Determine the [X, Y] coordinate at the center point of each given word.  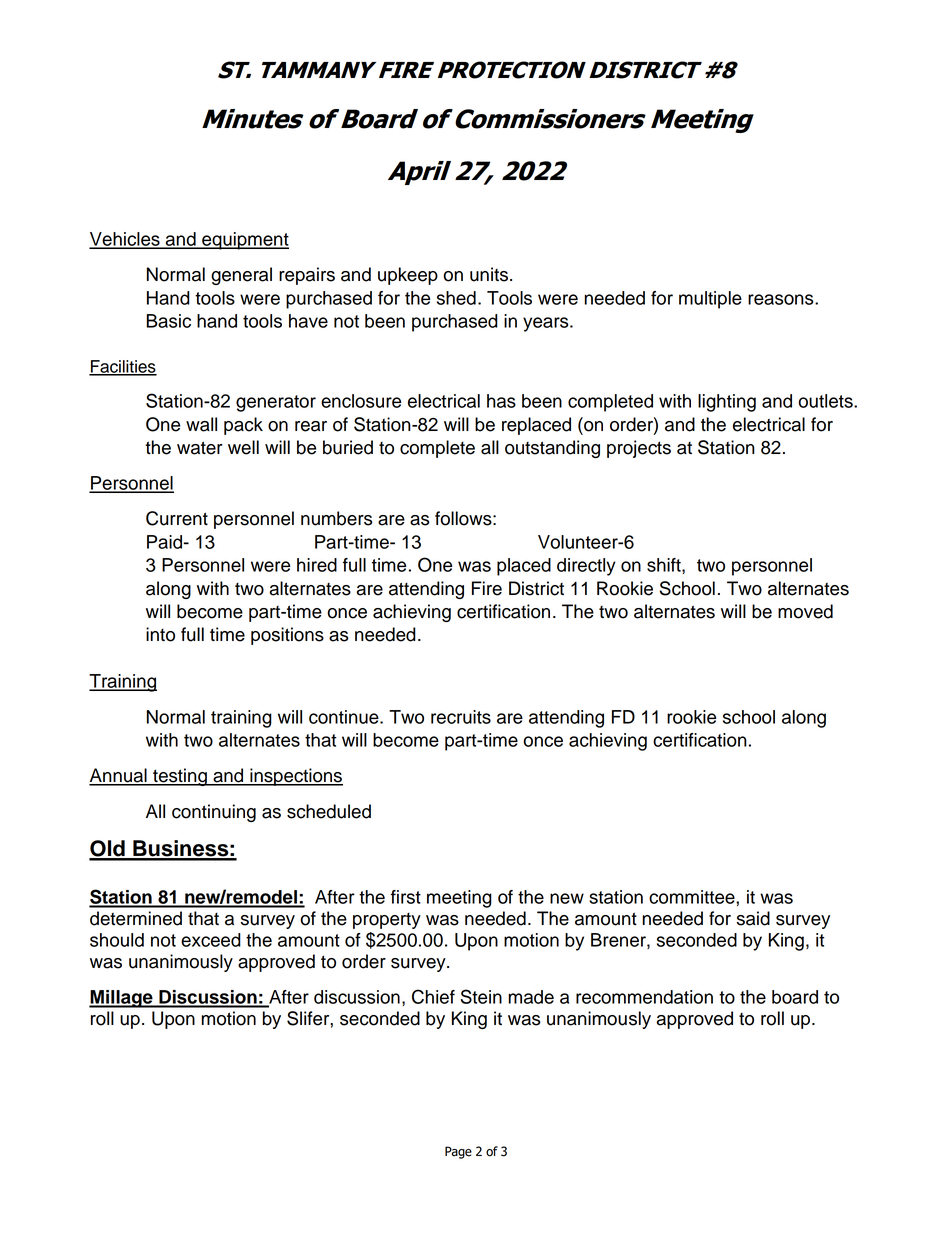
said [753, 918]
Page [458, 1152]
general [241, 276]
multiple [710, 300]
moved [805, 611]
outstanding [552, 449]
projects [639, 449]
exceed [211, 940]
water [200, 448]
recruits [461, 717]
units [490, 274]
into [160, 634]
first [406, 897]
